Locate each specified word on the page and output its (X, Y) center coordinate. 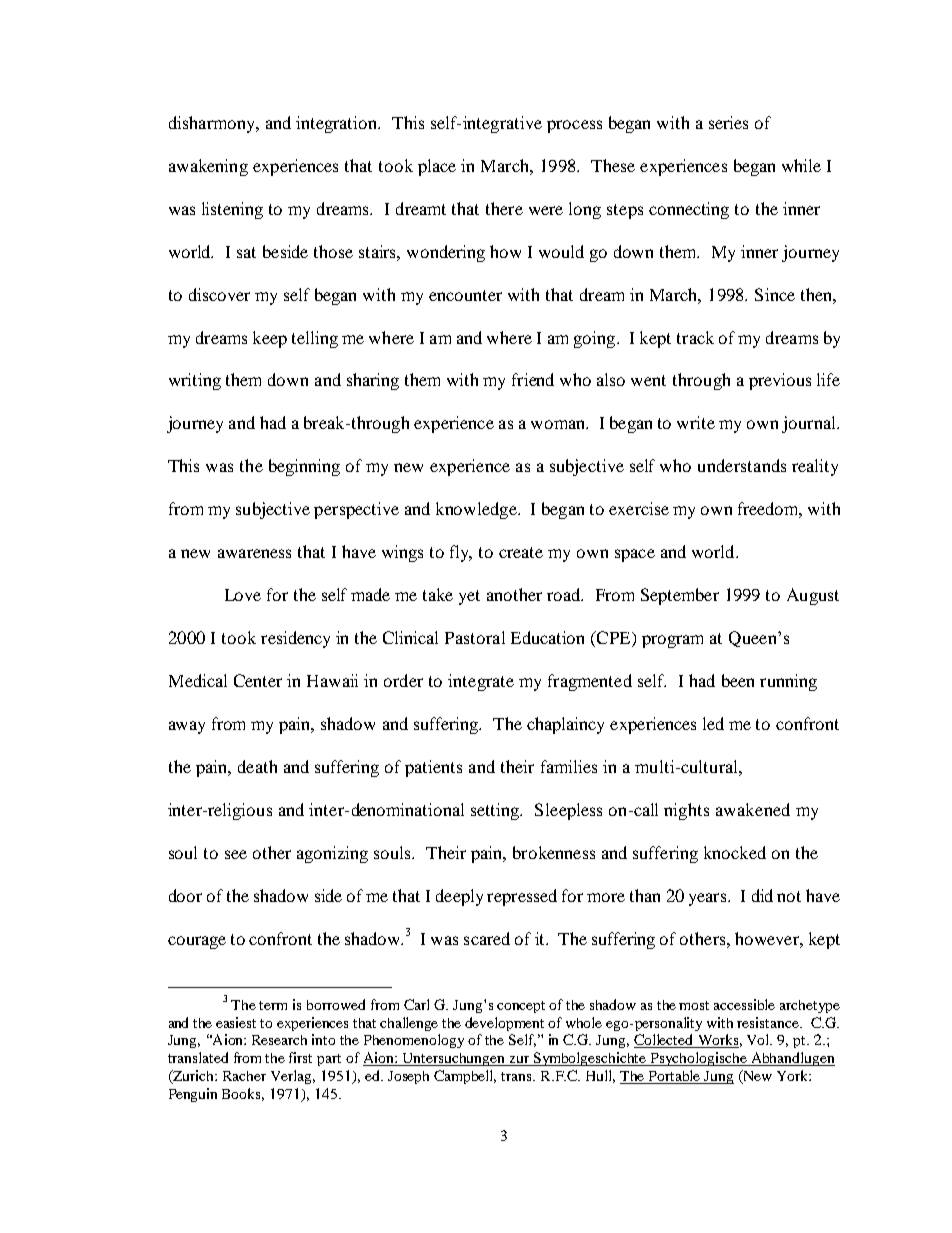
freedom (770, 510)
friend (533, 379)
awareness (254, 553)
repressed (522, 897)
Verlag (293, 1077)
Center (258, 680)
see (236, 854)
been (738, 680)
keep (270, 339)
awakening (208, 167)
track (695, 337)
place (437, 167)
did (762, 895)
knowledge (477, 510)
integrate (481, 682)
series (728, 122)
